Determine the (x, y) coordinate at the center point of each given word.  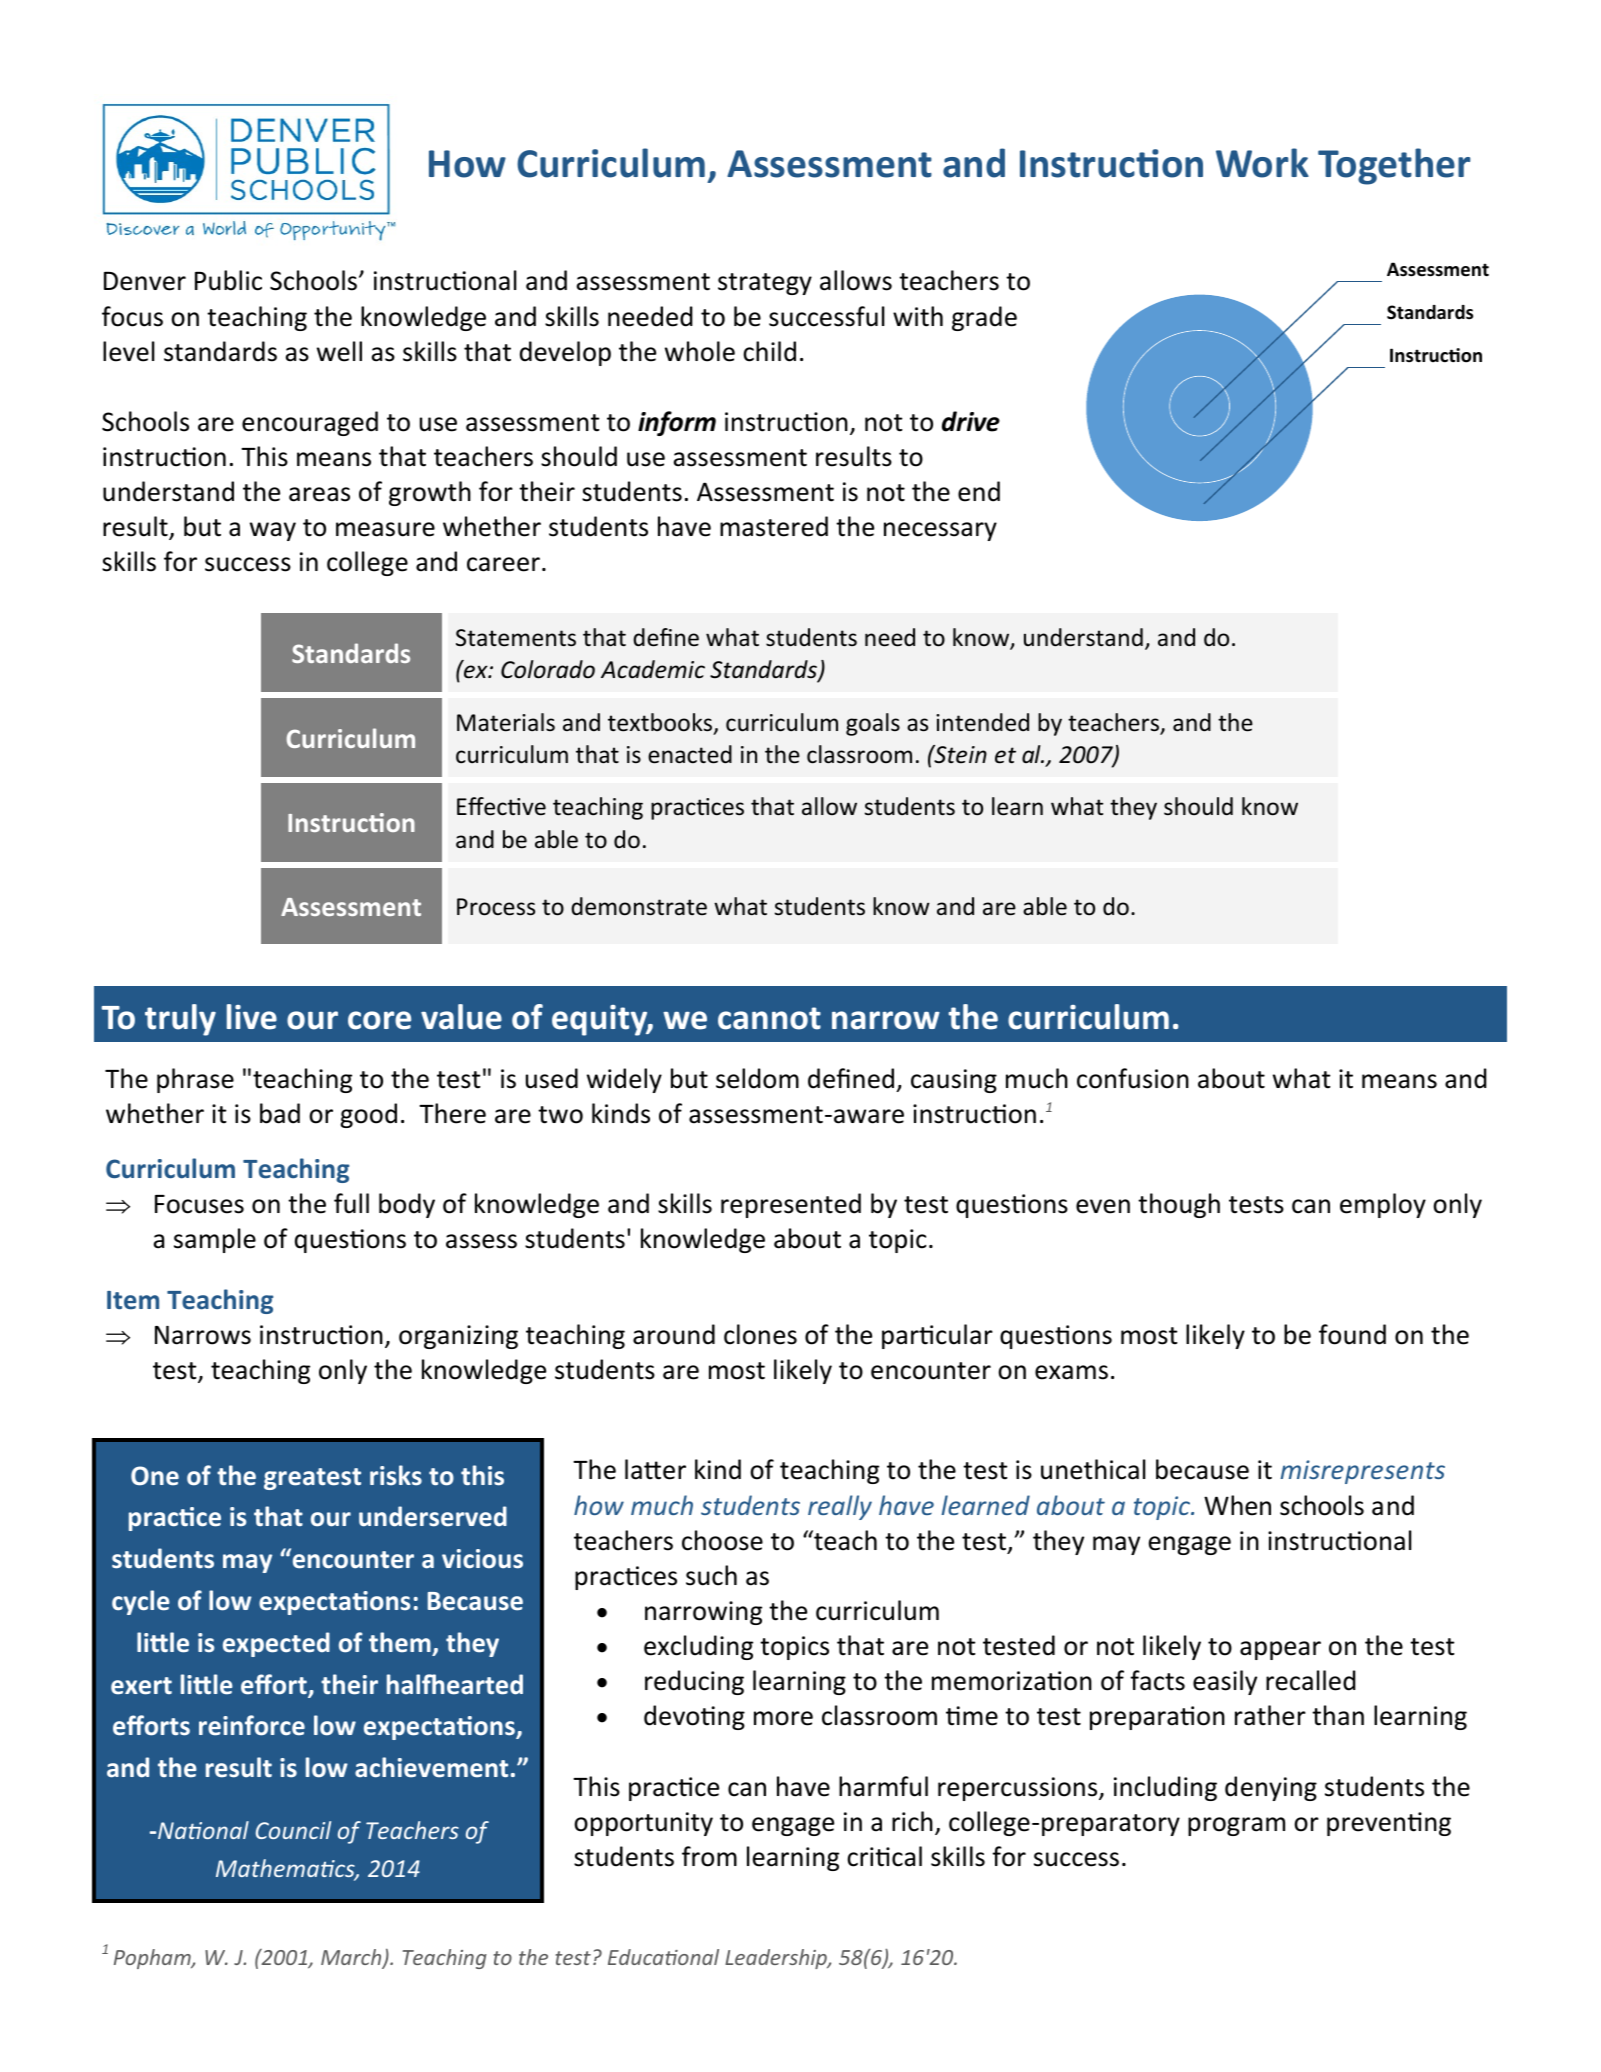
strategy (765, 284)
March (352, 1958)
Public (228, 280)
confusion (1133, 1078)
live (252, 1017)
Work (1262, 163)
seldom (757, 1078)
